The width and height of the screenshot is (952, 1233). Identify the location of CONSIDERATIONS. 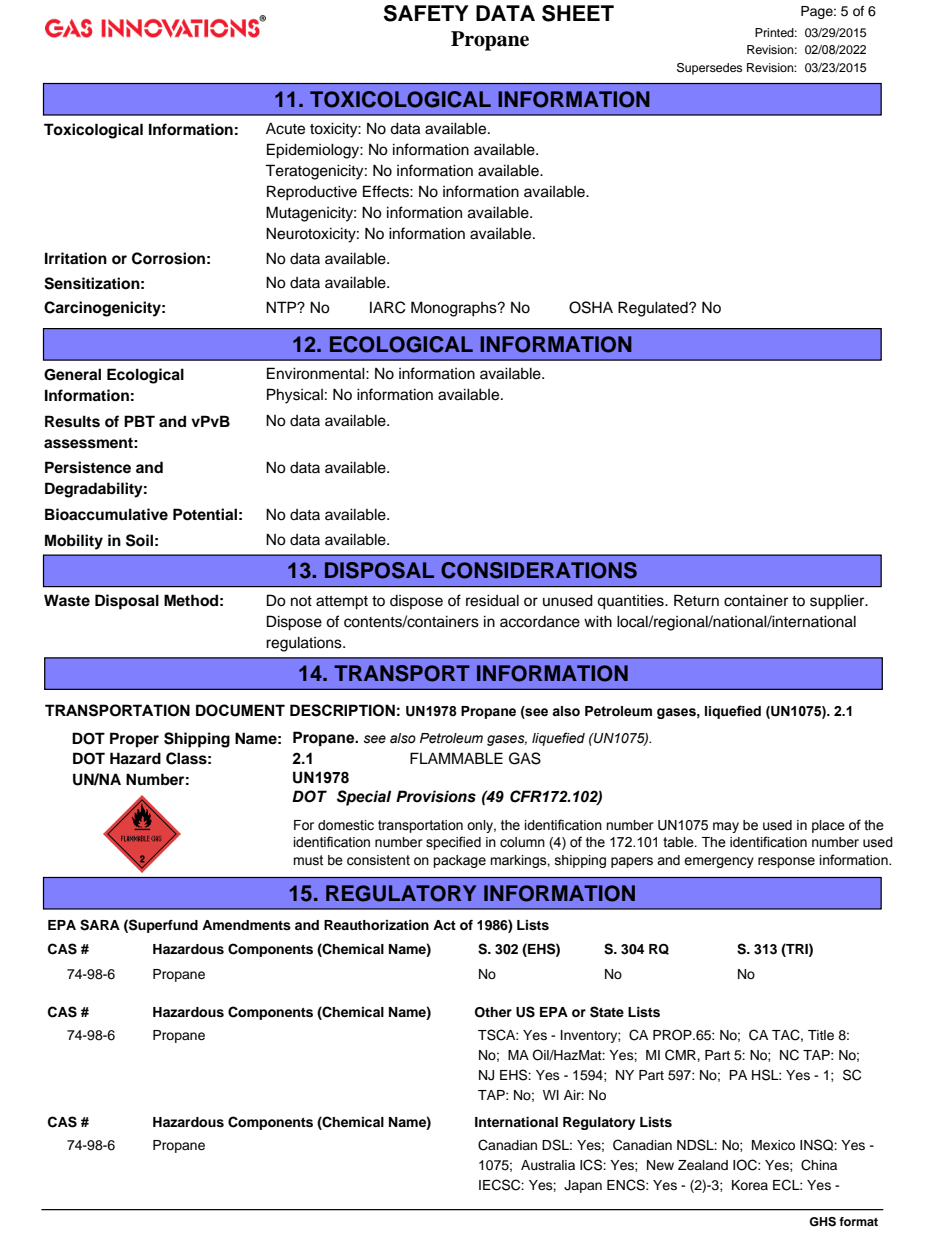
(539, 570).
